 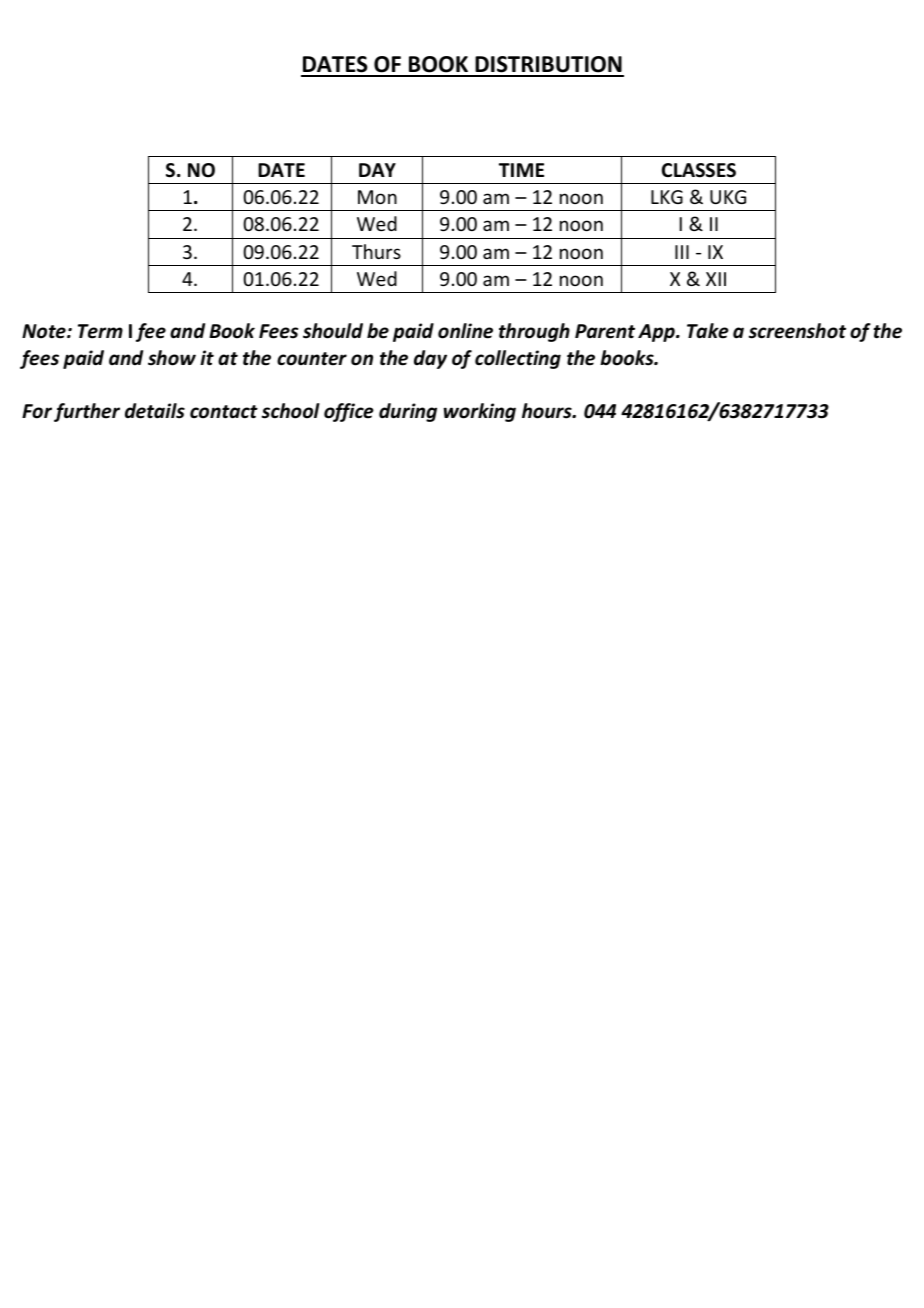 I want to click on hours, so click(x=548, y=411).
